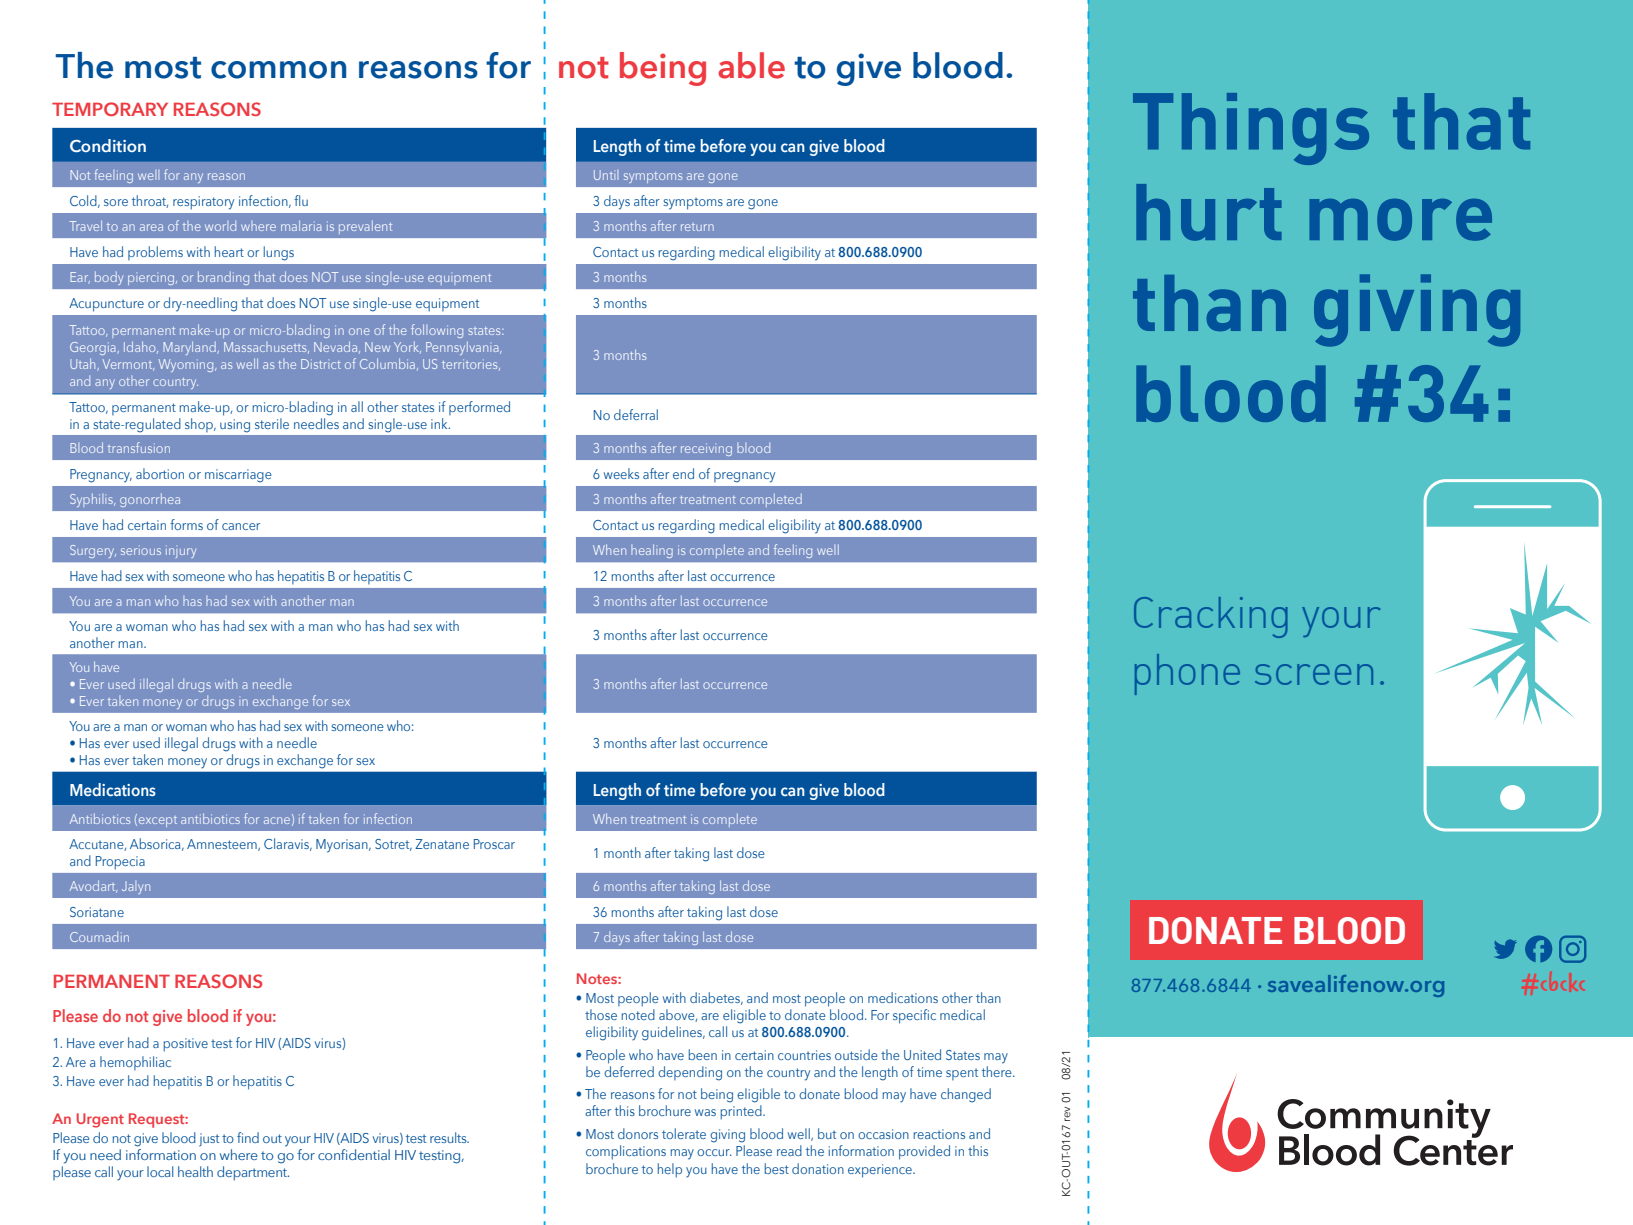 The image size is (1633, 1225). What do you see at coordinates (278, 70) in the document?
I see `common` at bounding box center [278, 70].
